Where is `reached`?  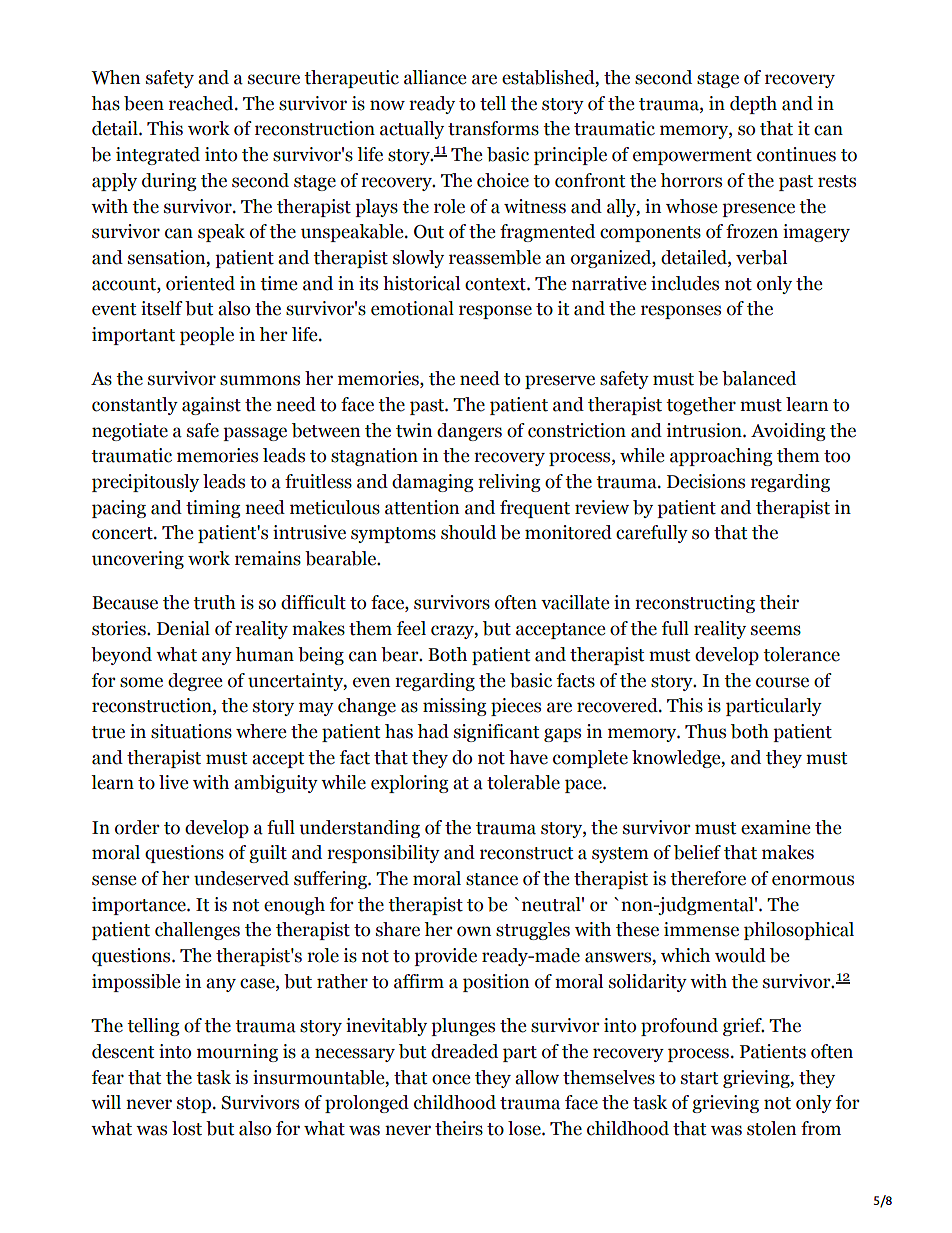
reached is located at coordinates (202, 103).
